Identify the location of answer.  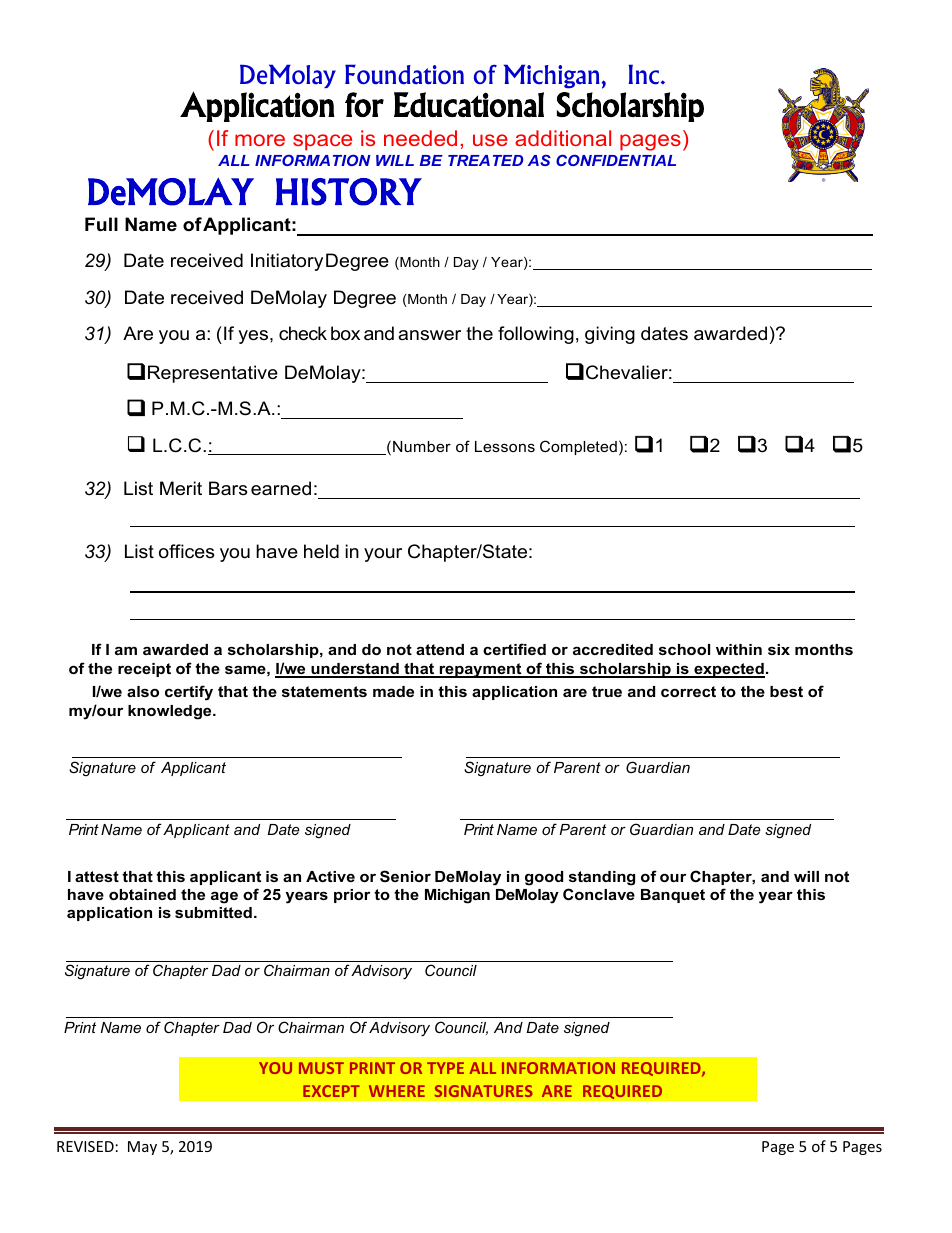
(429, 335).
